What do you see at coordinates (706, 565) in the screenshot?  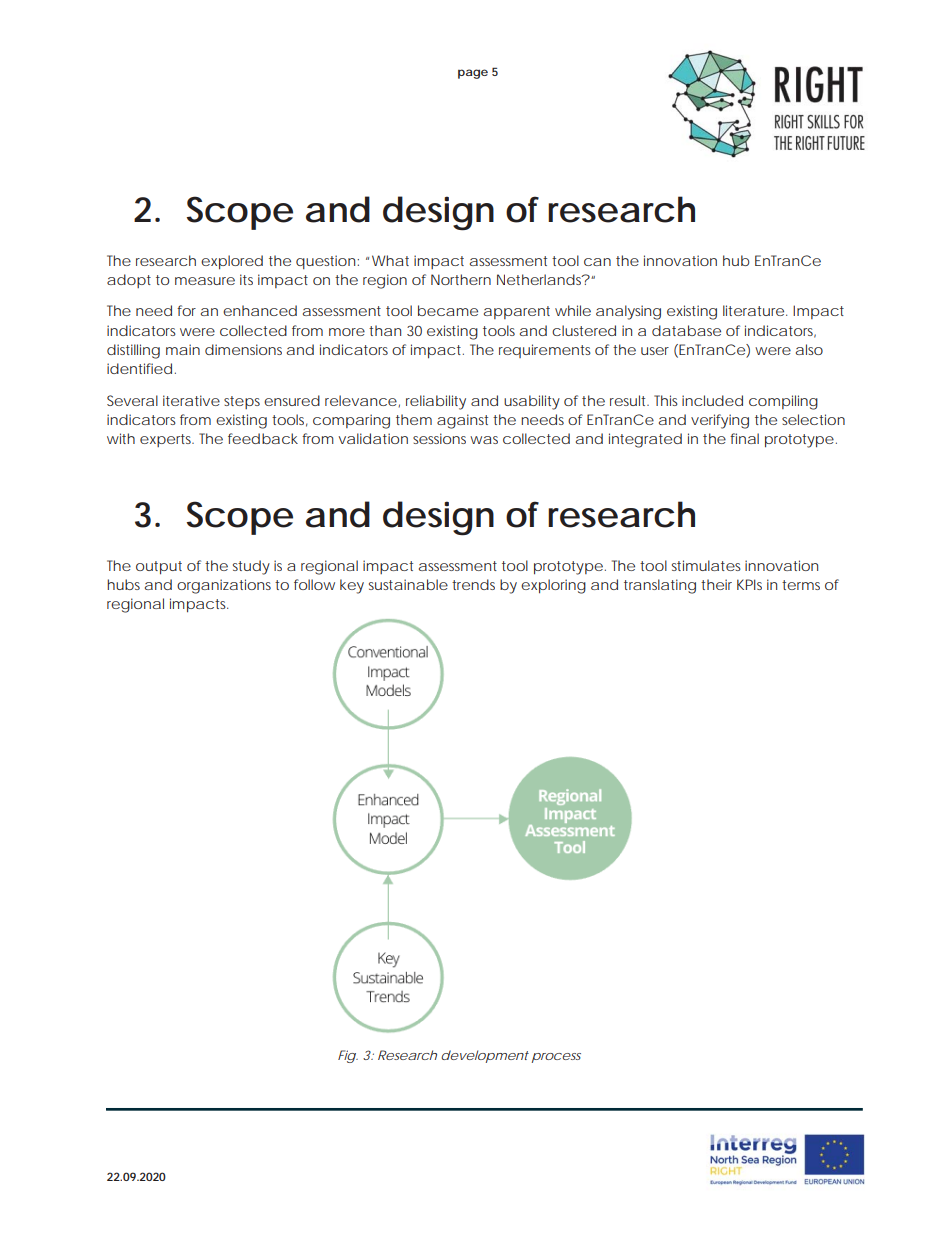 I see `stimulates` at bounding box center [706, 565].
